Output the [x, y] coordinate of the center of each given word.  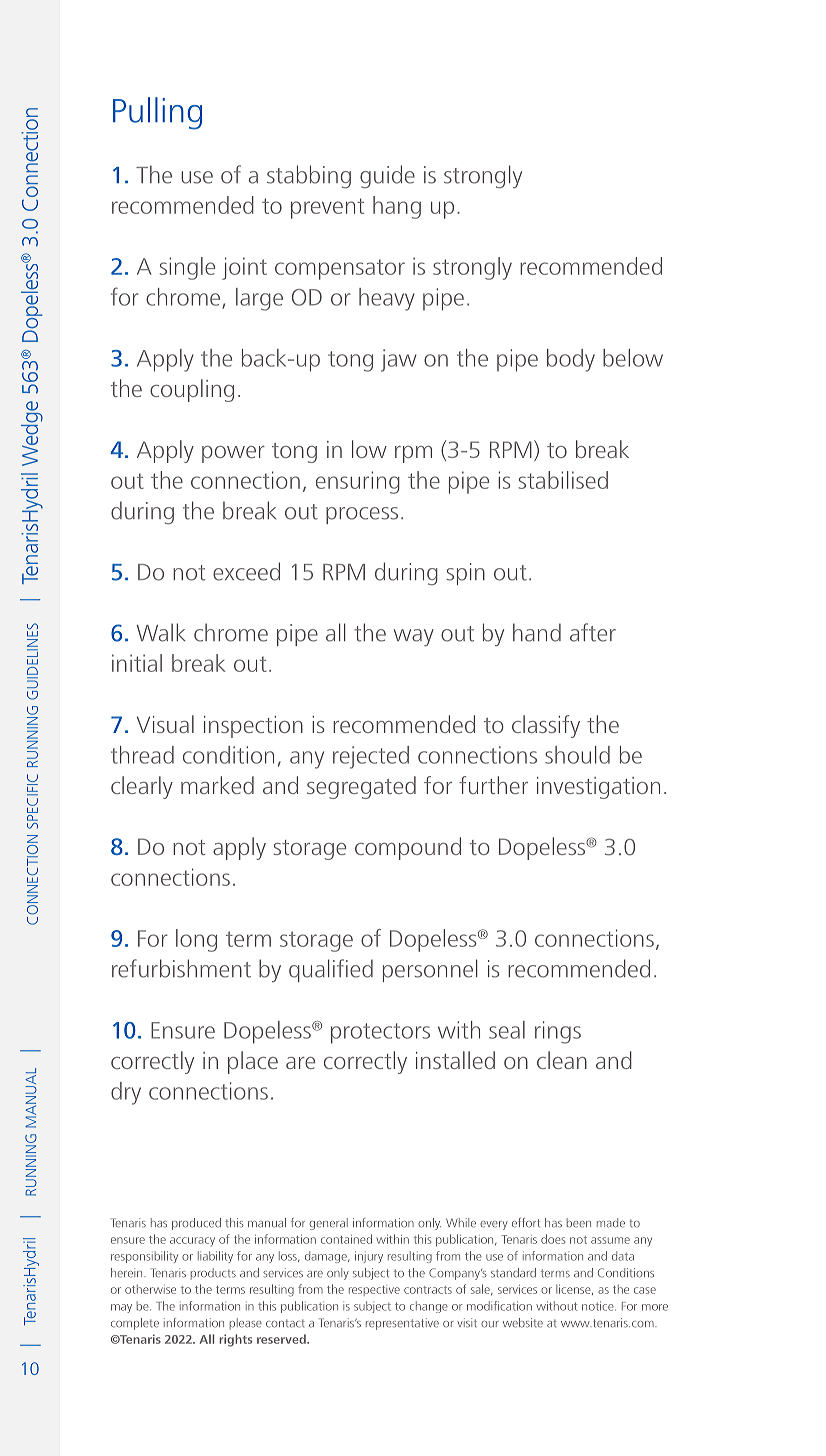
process [362, 515]
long [196, 940]
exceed [246, 571]
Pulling [157, 113]
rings [558, 1032]
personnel [430, 970]
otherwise [150, 1289]
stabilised [563, 480]
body [571, 360]
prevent [327, 208]
